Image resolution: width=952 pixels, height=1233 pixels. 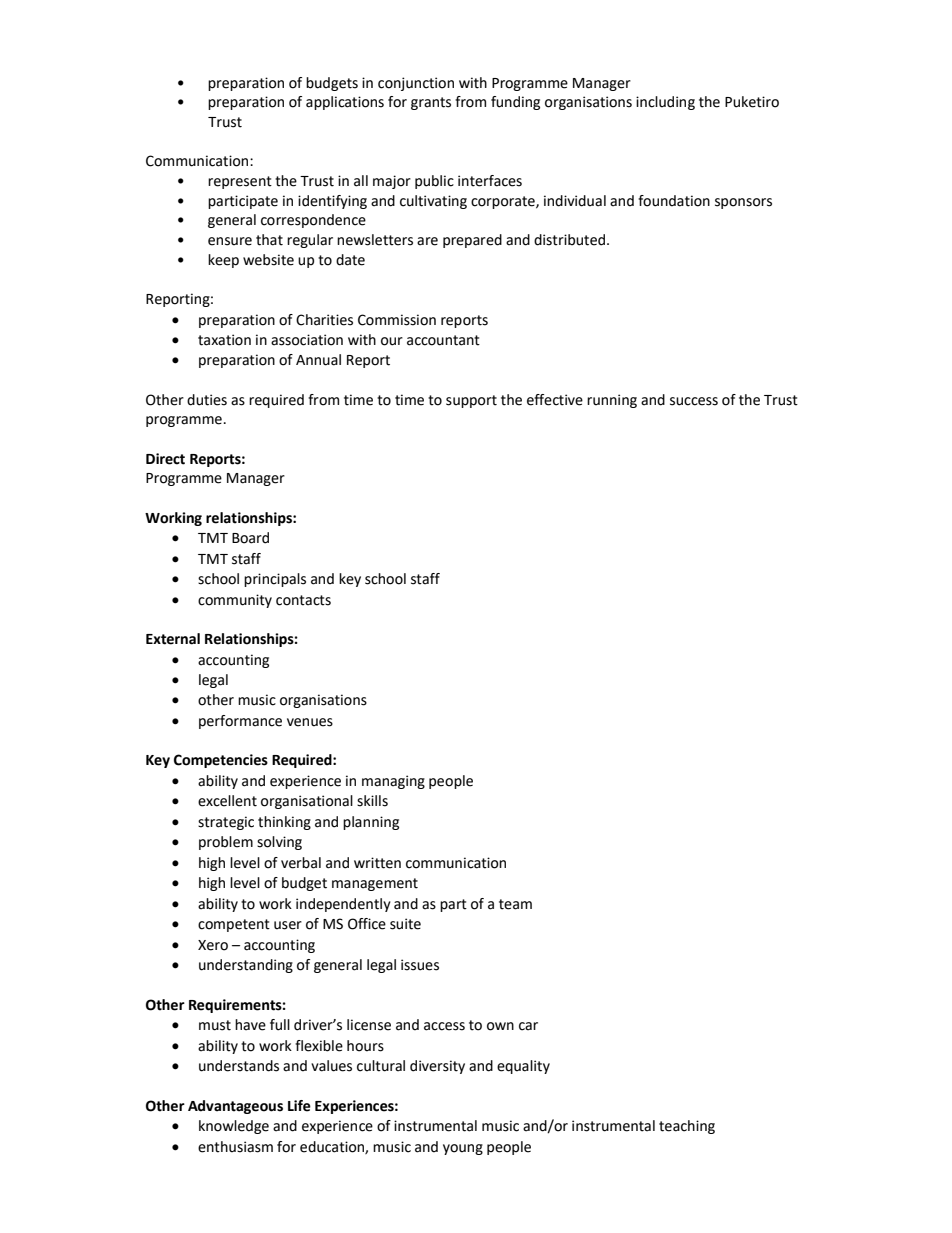 What do you see at coordinates (431, 103) in the document?
I see `grants` at bounding box center [431, 103].
